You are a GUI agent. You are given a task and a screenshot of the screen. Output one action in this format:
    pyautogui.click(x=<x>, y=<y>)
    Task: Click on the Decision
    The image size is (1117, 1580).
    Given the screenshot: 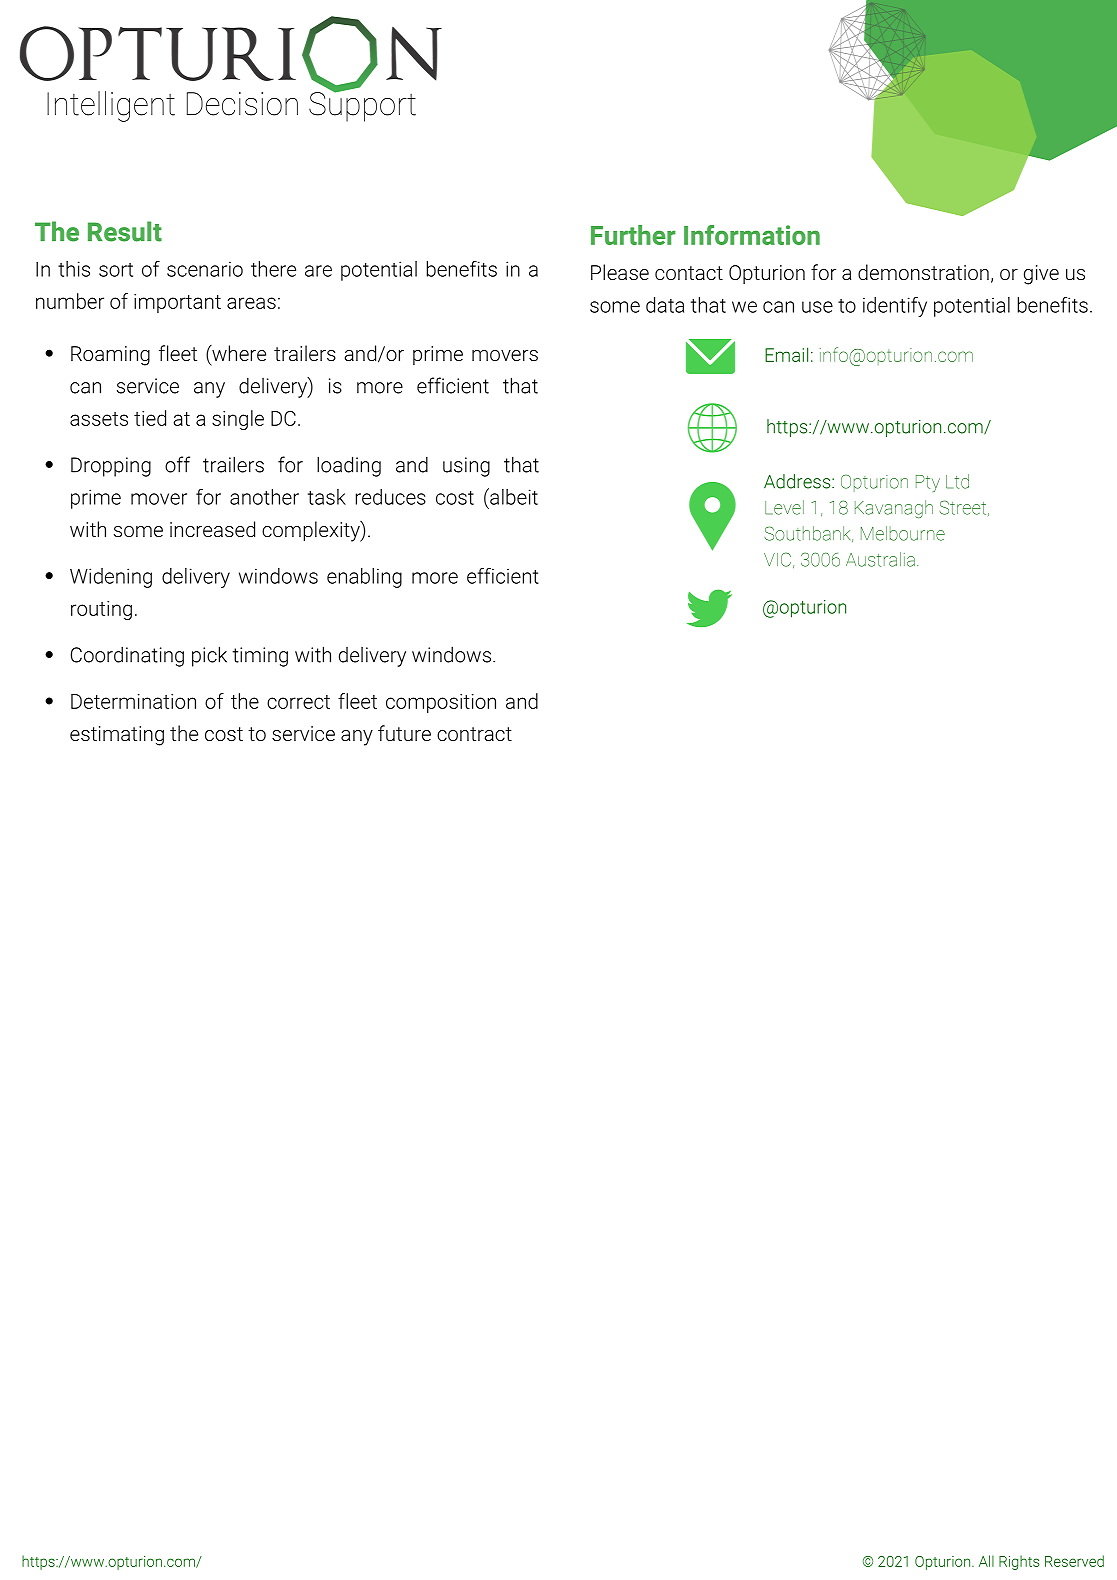 What is the action you would take?
    pyautogui.click(x=242, y=104)
